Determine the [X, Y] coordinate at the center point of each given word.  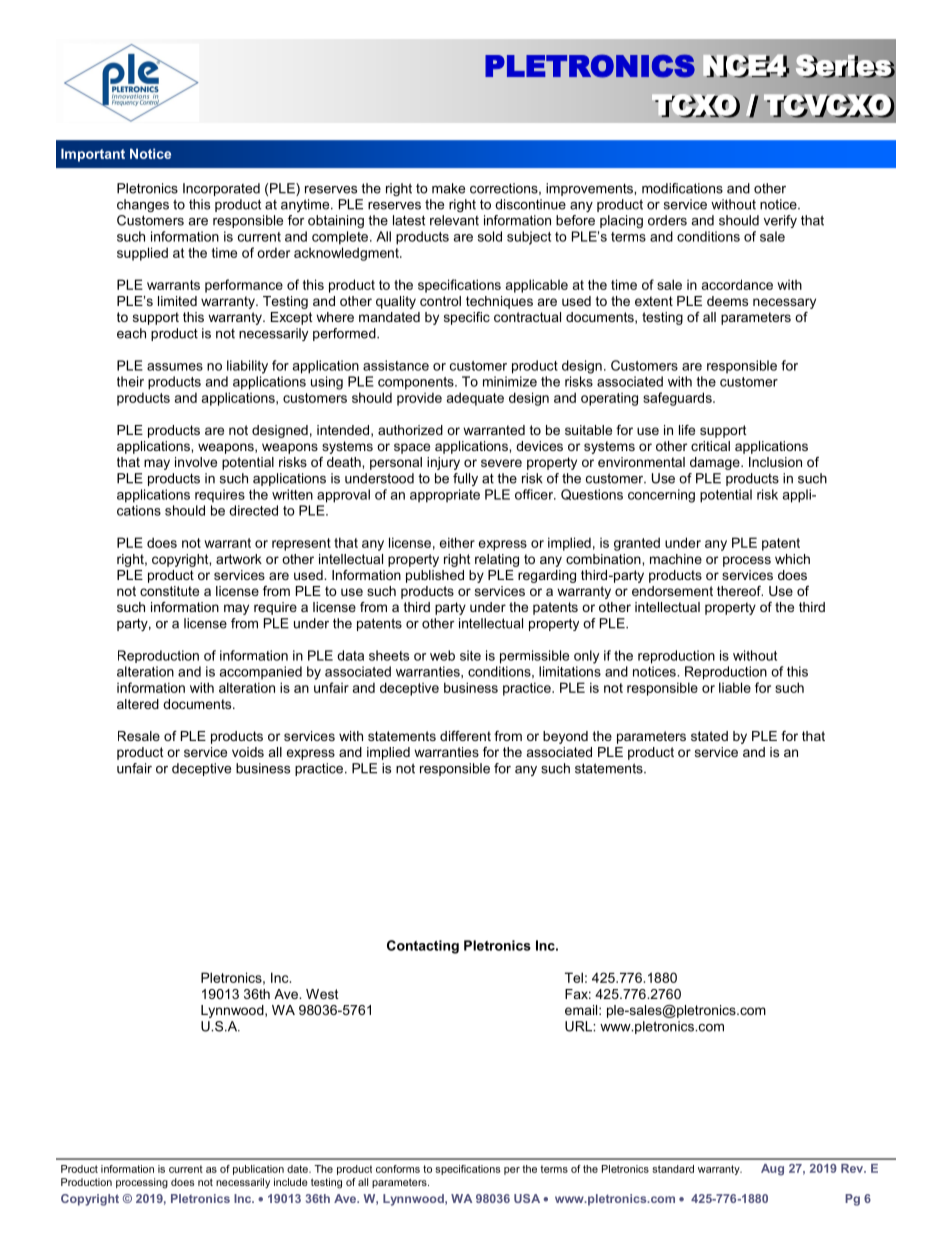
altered [138, 704]
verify [780, 221]
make [448, 188]
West [322, 994]
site [470, 655]
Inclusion [775, 462]
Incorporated [221, 189]
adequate [475, 399]
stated [709, 736]
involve [196, 462]
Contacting [423, 947]
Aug [772, 1170]
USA [527, 1198]
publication [258, 1170]
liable [735, 687]
